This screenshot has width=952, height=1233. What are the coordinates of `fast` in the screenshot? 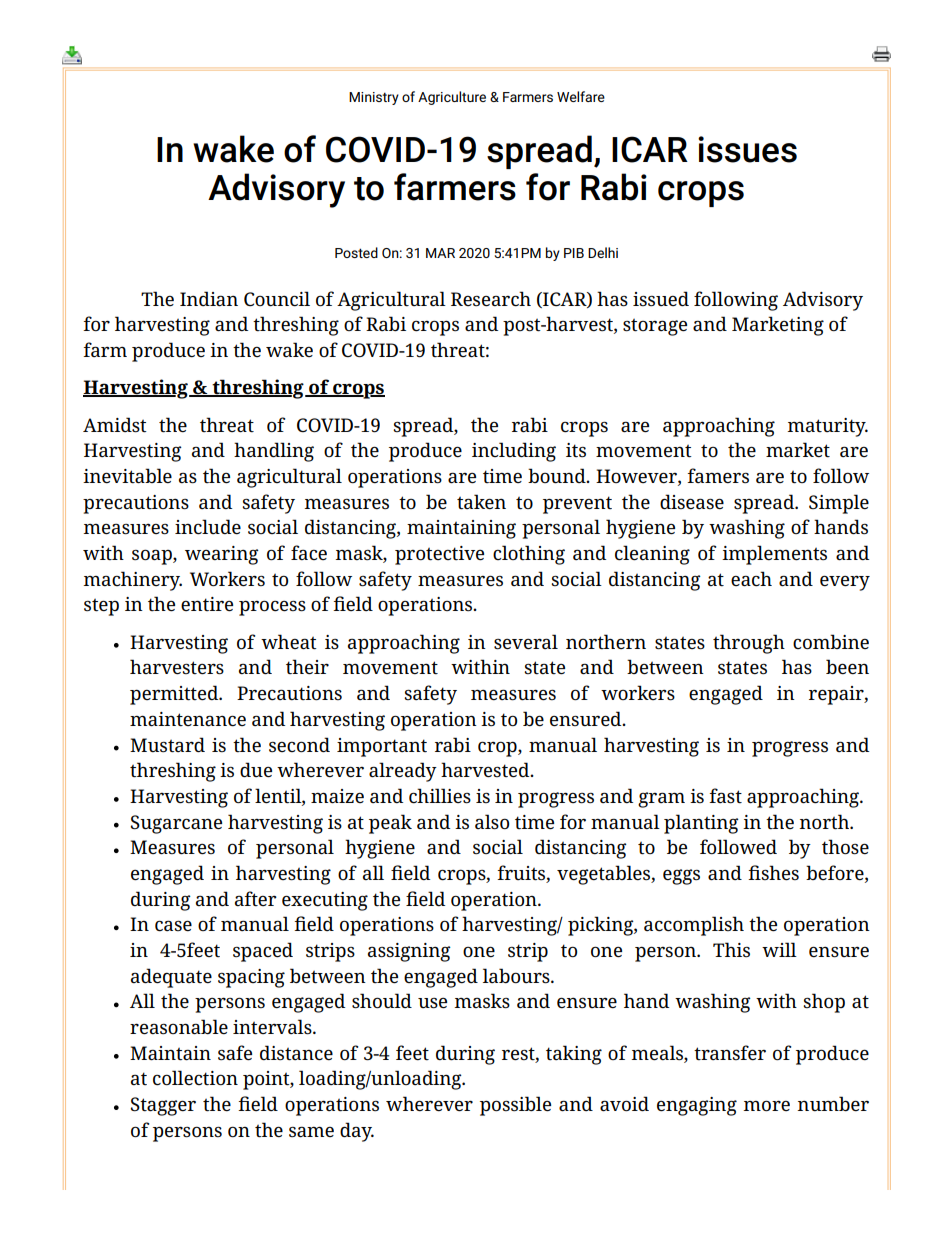 It's located at (725, 796).
